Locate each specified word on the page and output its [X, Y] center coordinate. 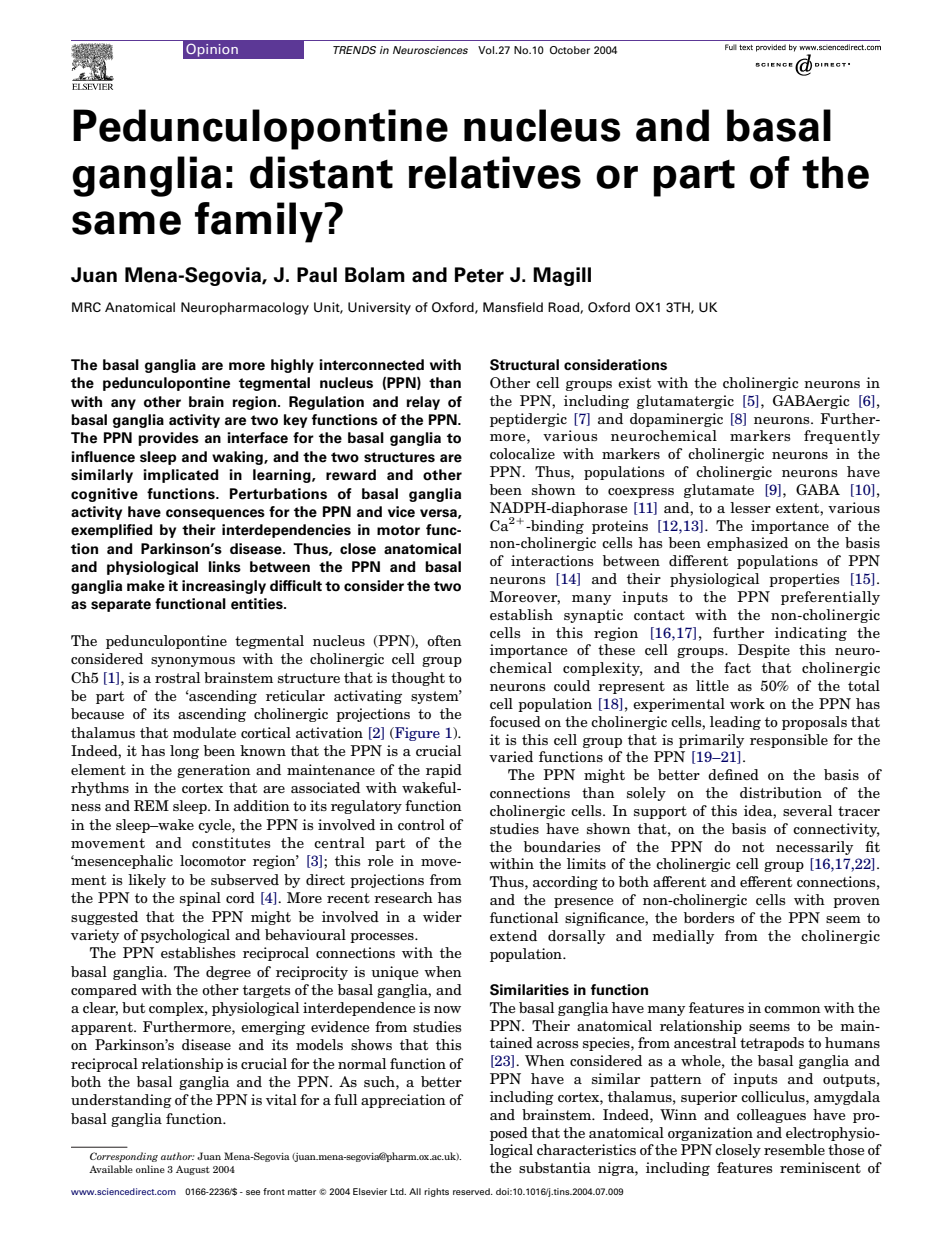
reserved [472, 1191]
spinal [200, 899]
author [178, 1156]
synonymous [193, 662]
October [570, 50]
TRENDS [354, 50]
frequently [842, 437]
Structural [524, 365]
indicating [811, 634]
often [444, 640]
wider [442, 916]
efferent [766, 881]
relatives [494, 172]
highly [292, 366]
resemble [794, 1149]
